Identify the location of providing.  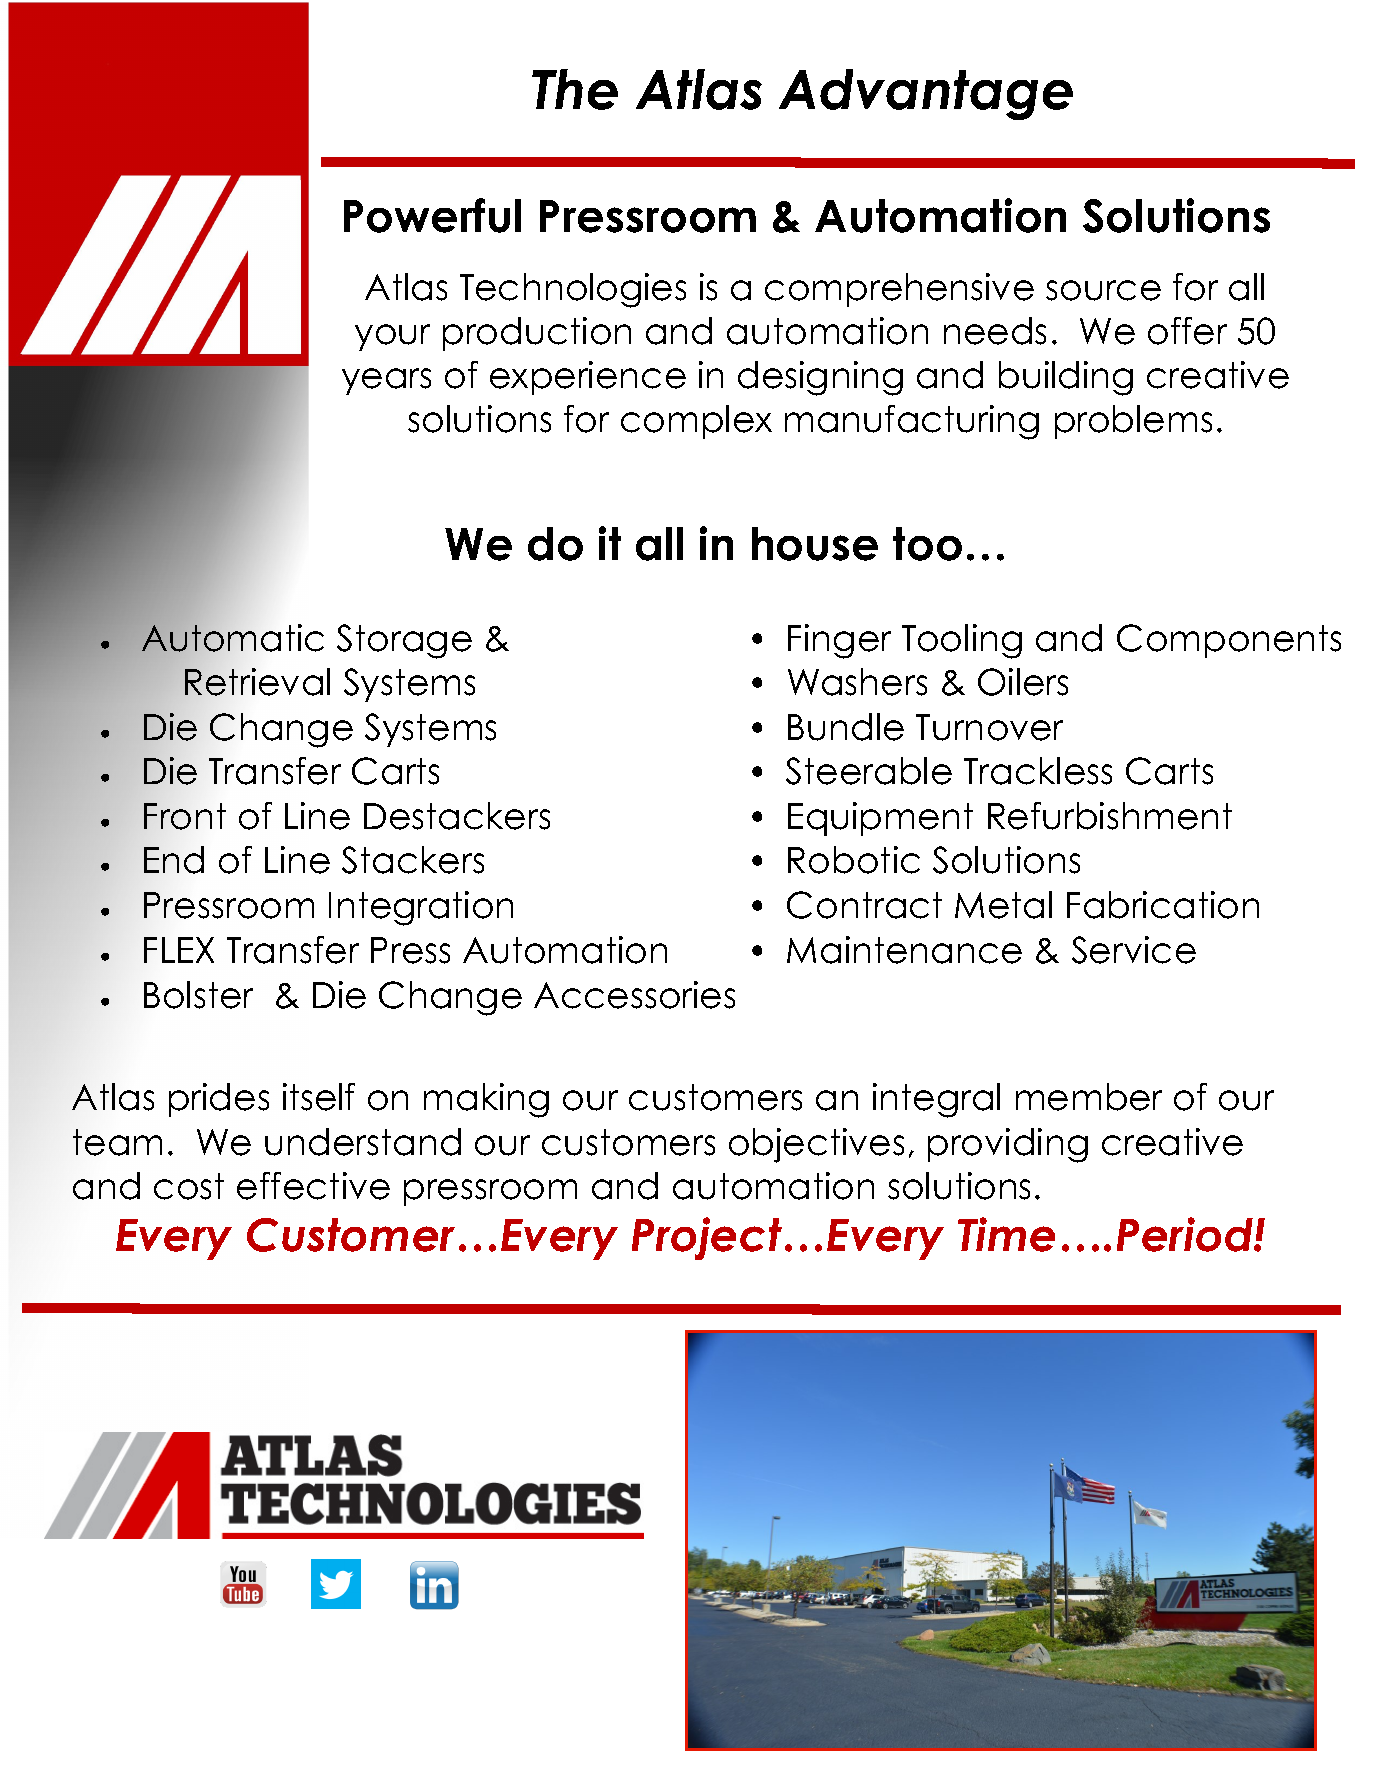
(1008, 1145).
